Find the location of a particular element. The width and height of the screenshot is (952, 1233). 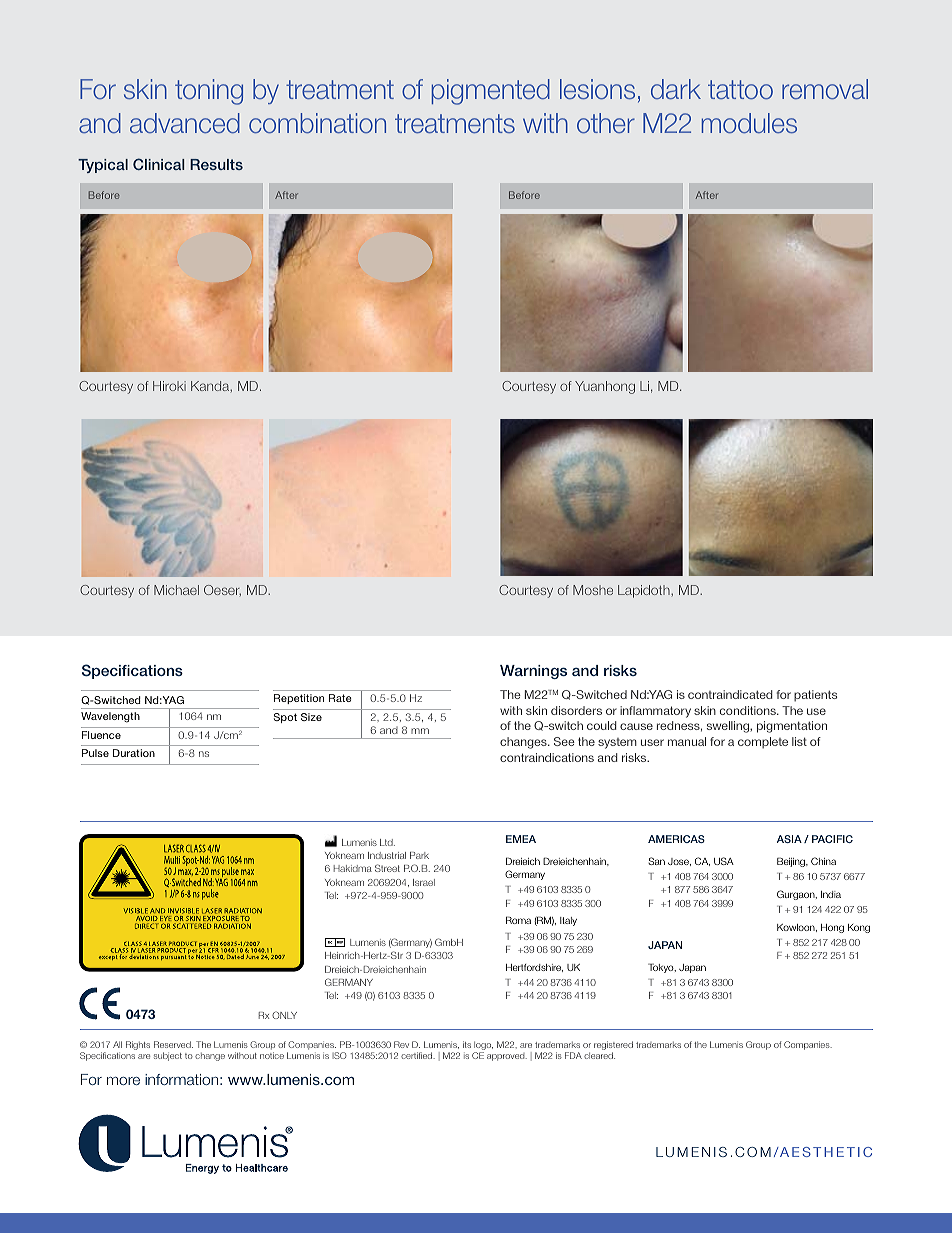

advanced is located at coordinates (185, 123).
